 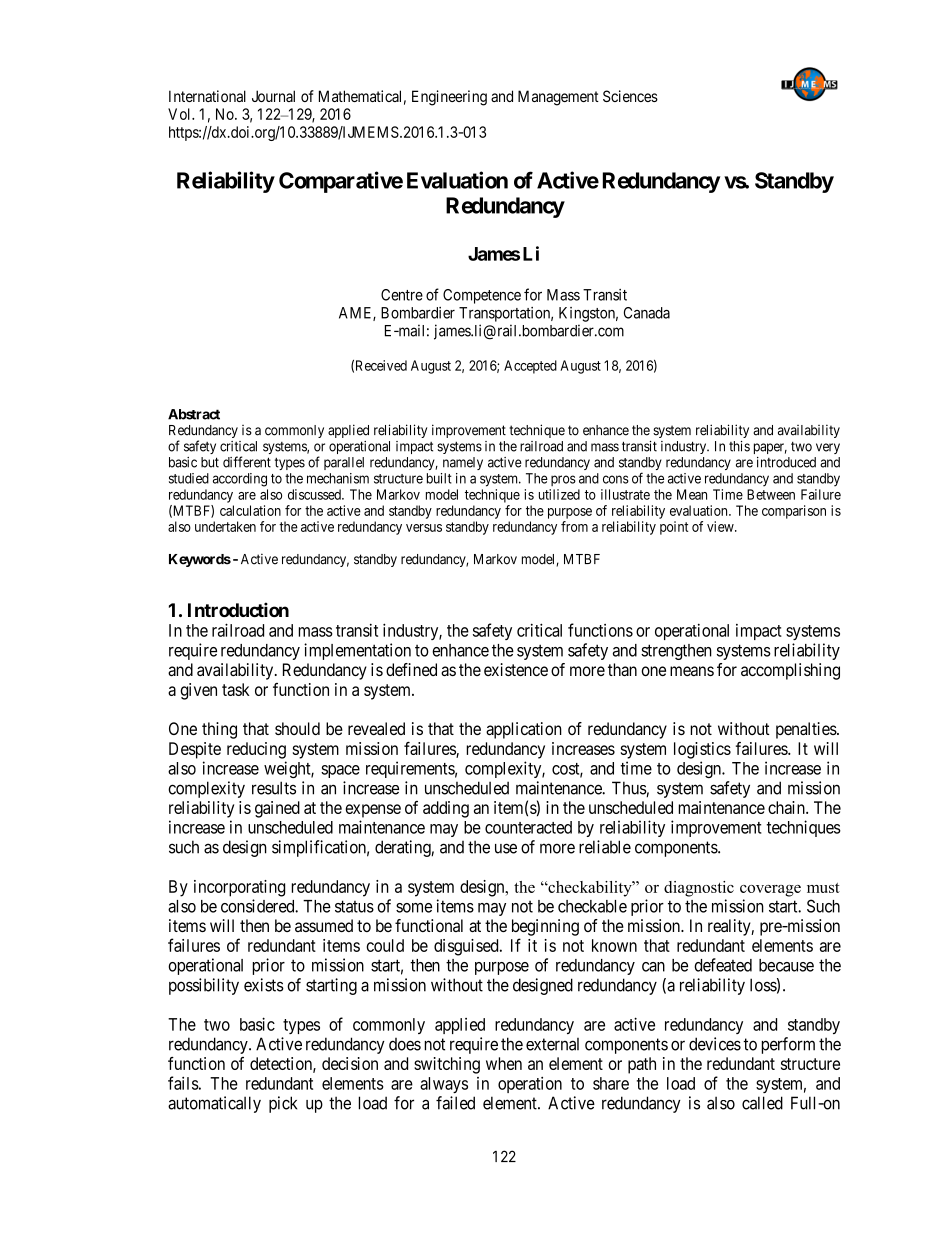 What do you see at coordinates (721, 526) in the screenshot?
I see `view` at bounding box center [721, 526].
